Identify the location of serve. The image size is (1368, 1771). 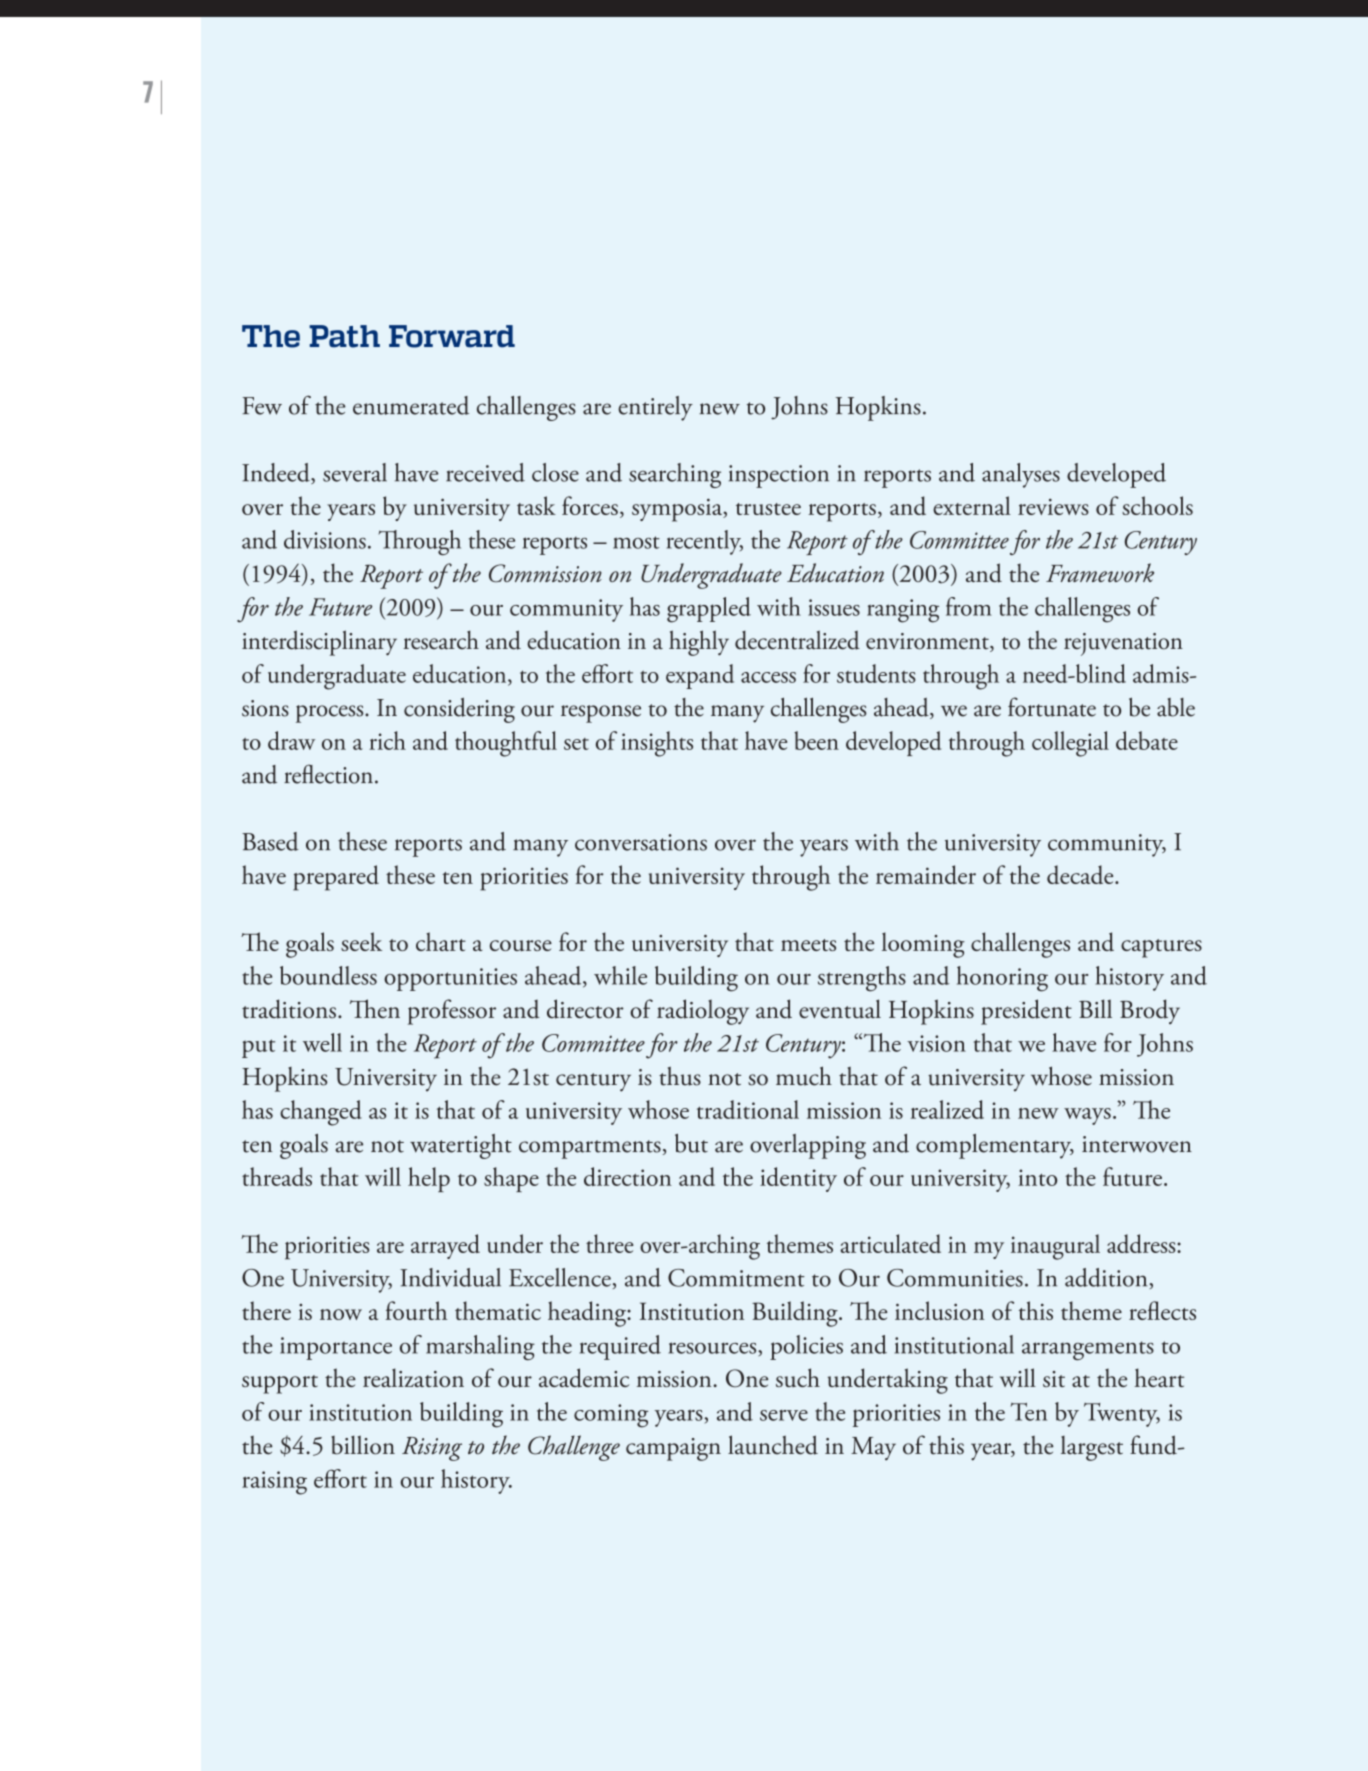
(784, 1415).
